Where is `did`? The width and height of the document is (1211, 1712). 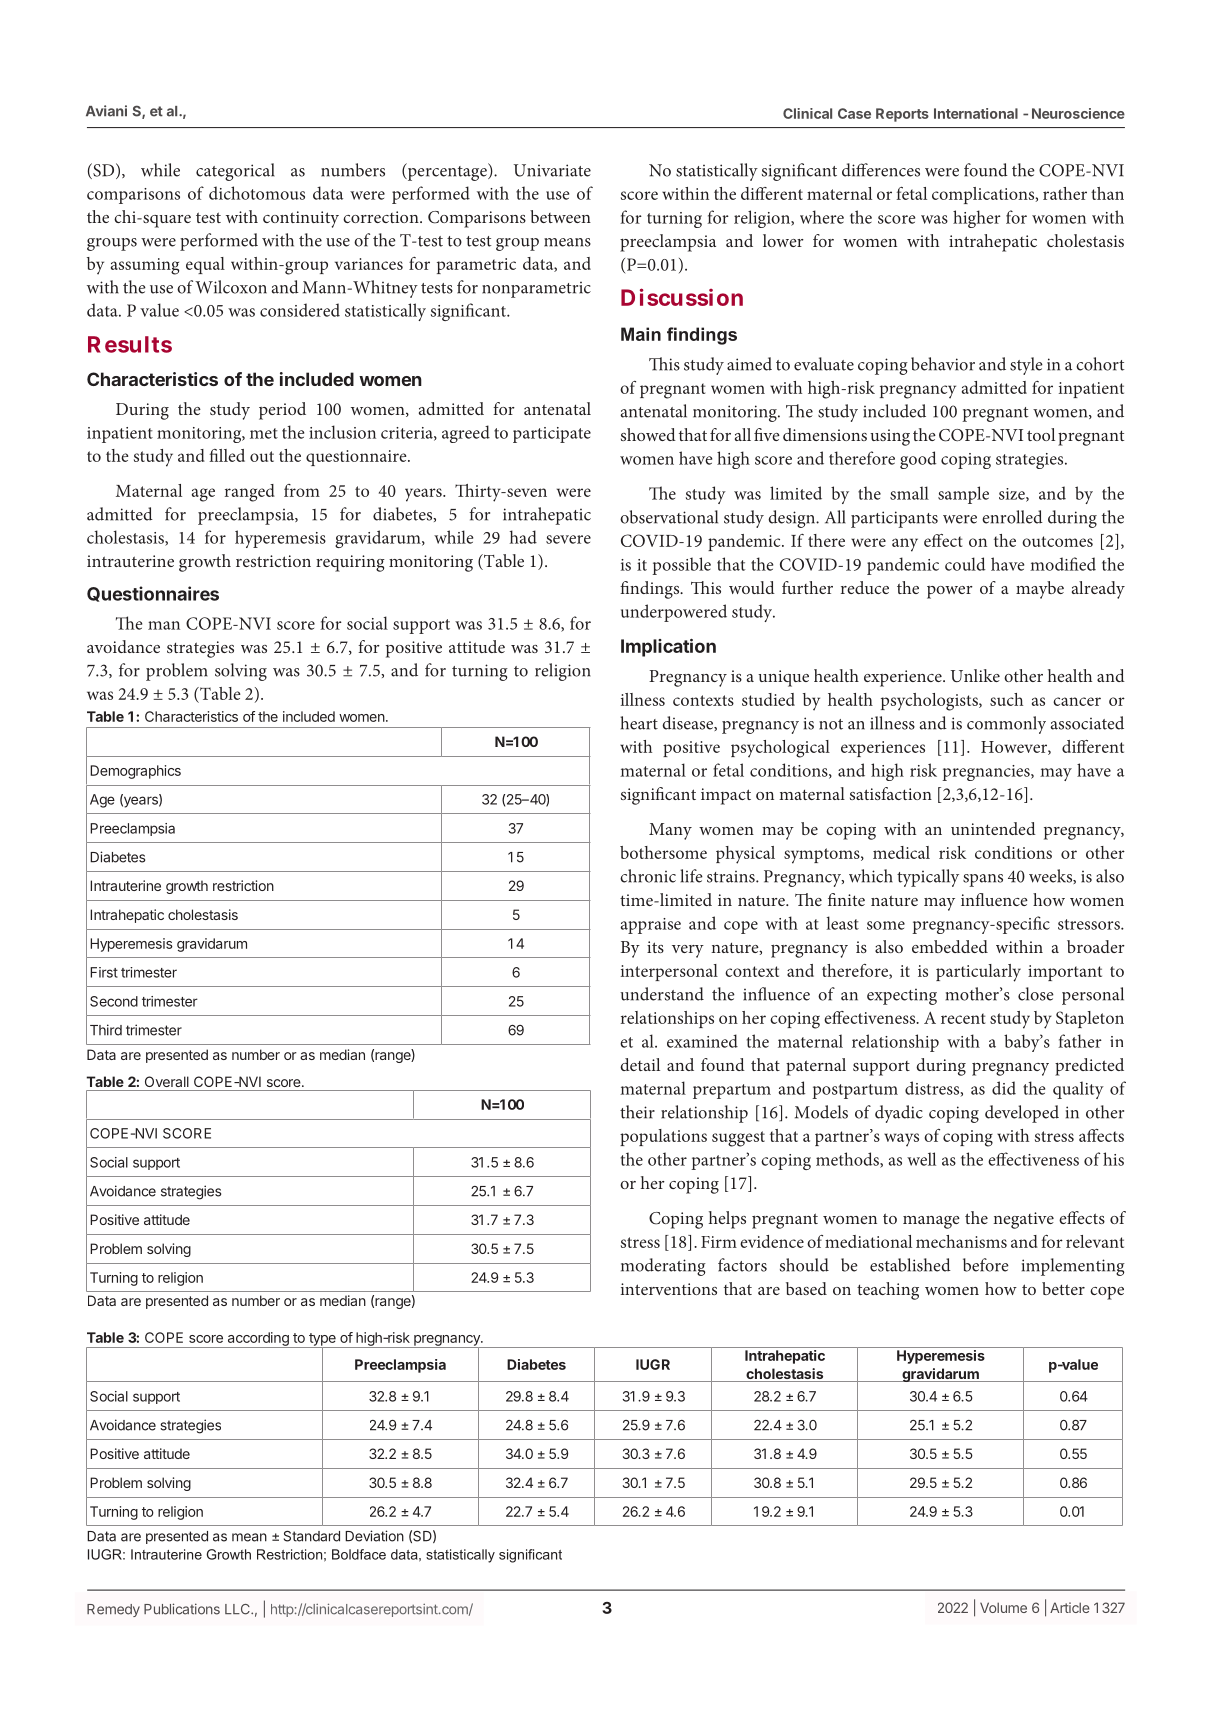
did is located at coordinates (1004, 1088).
